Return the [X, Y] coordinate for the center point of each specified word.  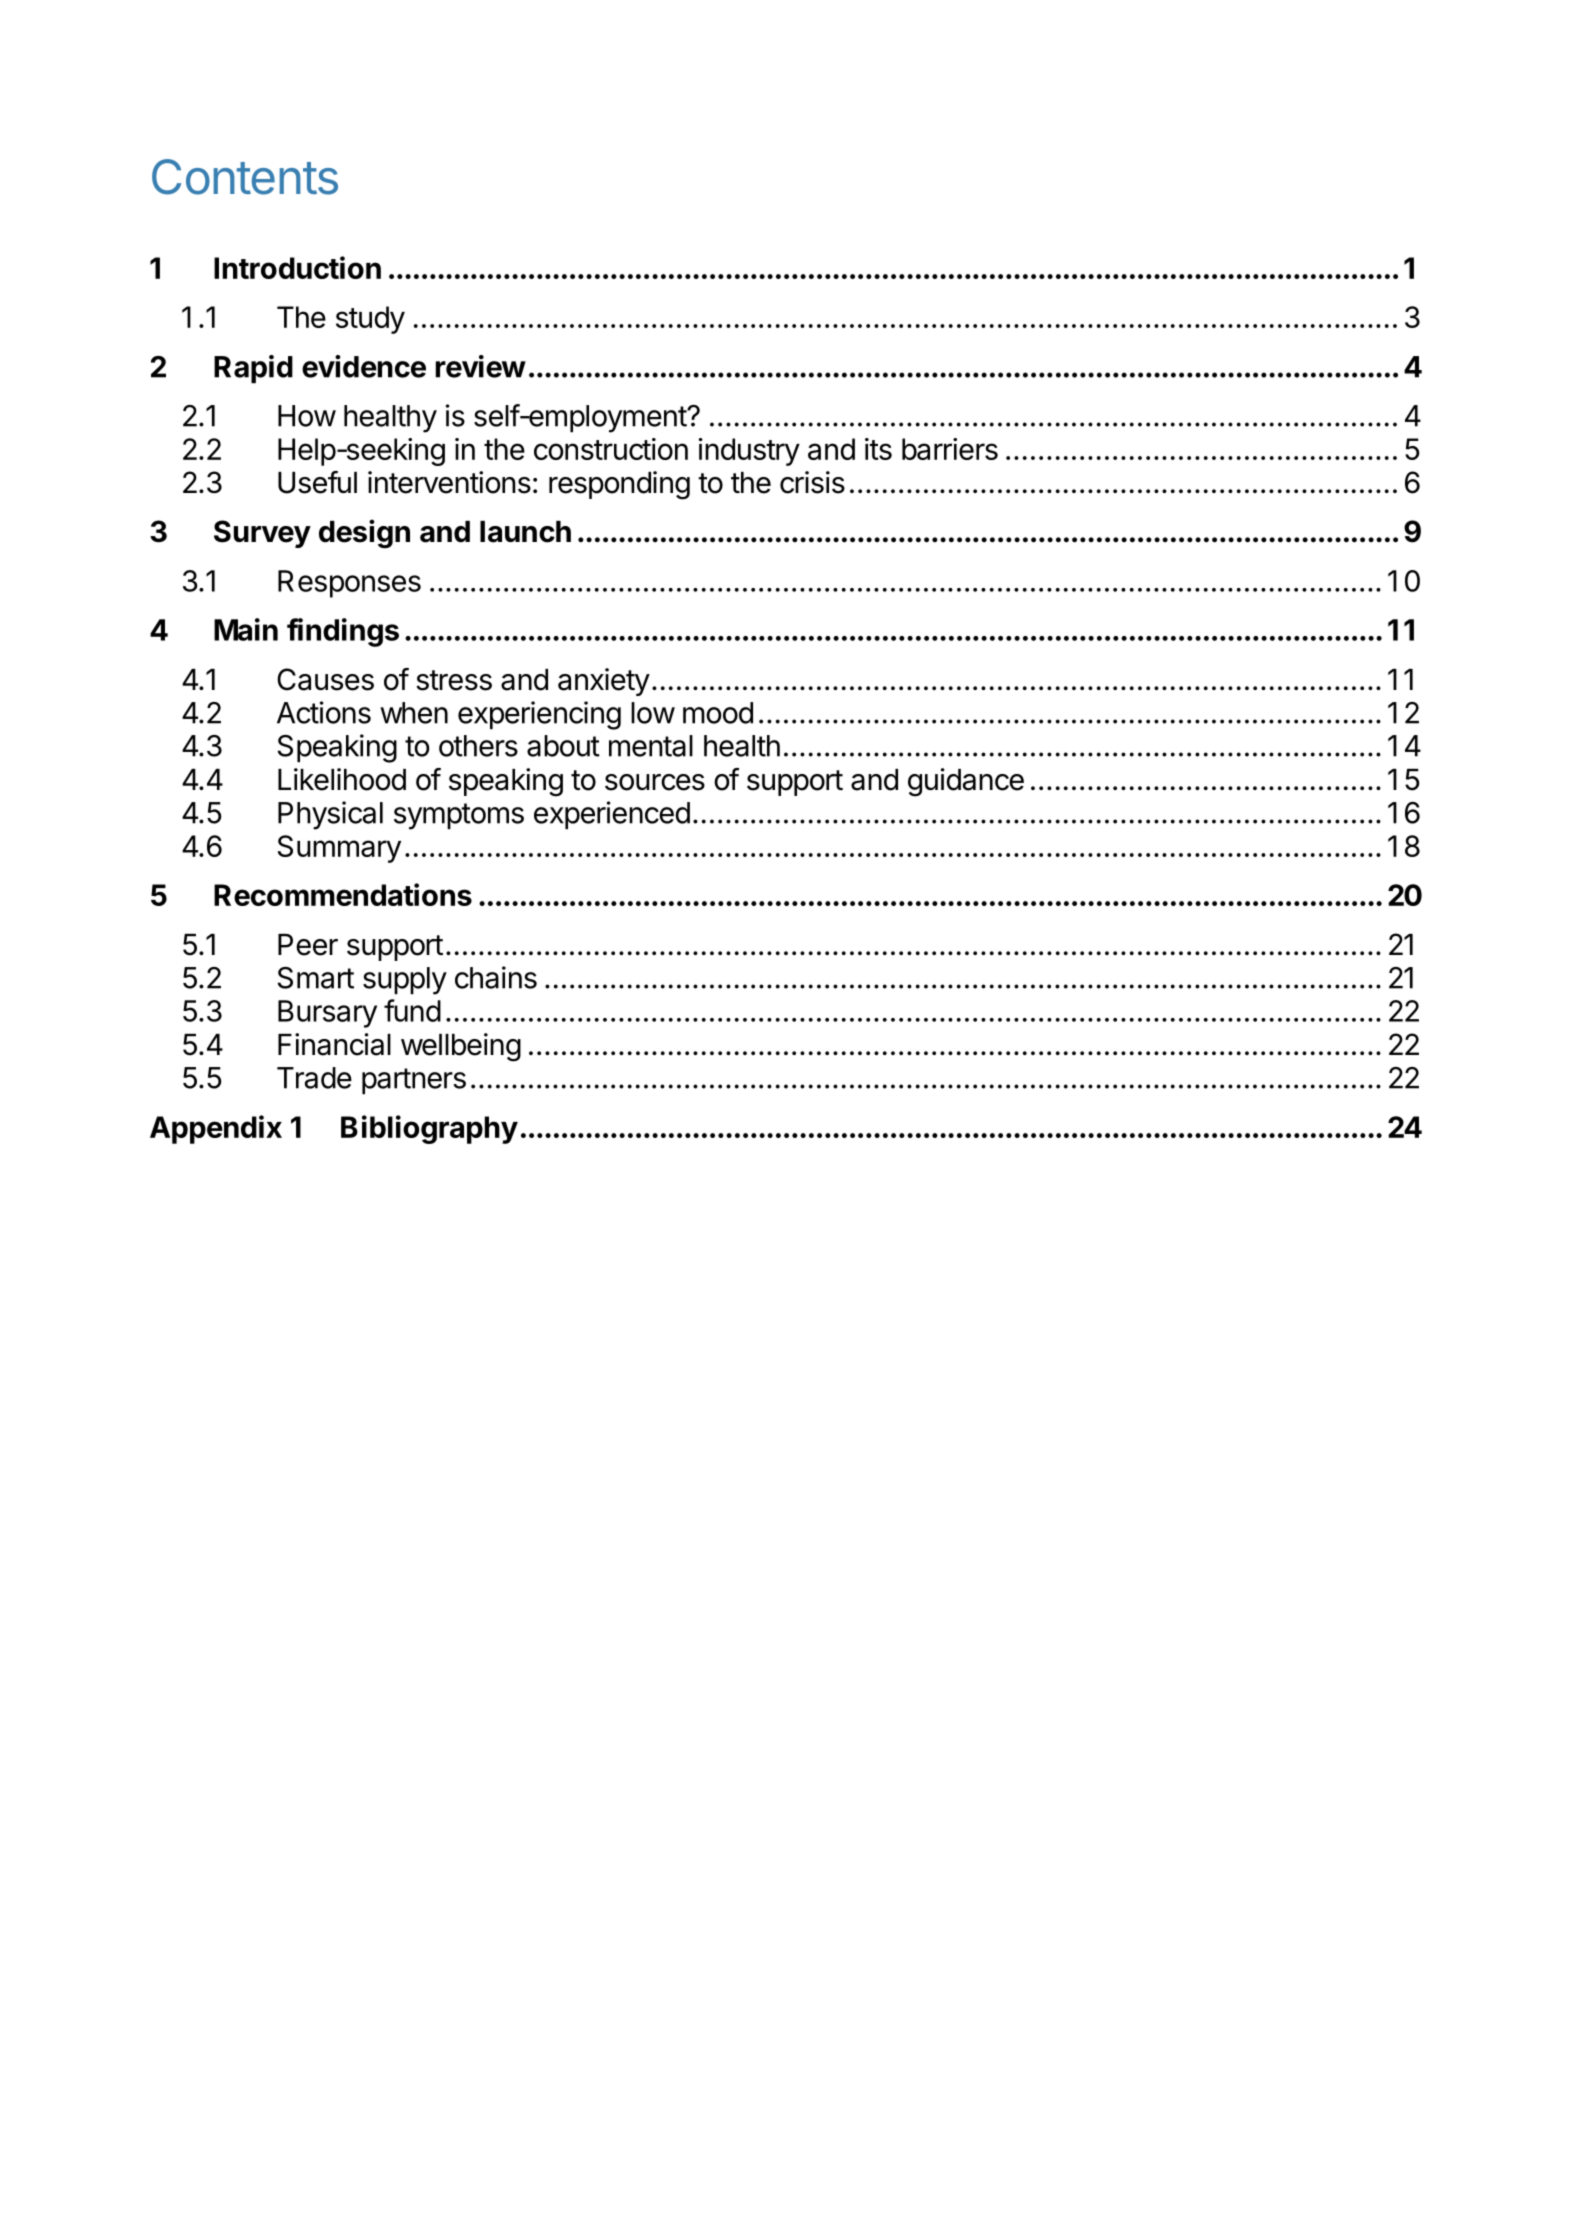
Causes [325, 679]
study [370, 320]
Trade [314, 1078]
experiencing [539, 715]
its [878, 449]
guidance [966, 782]
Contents [245, 177]
